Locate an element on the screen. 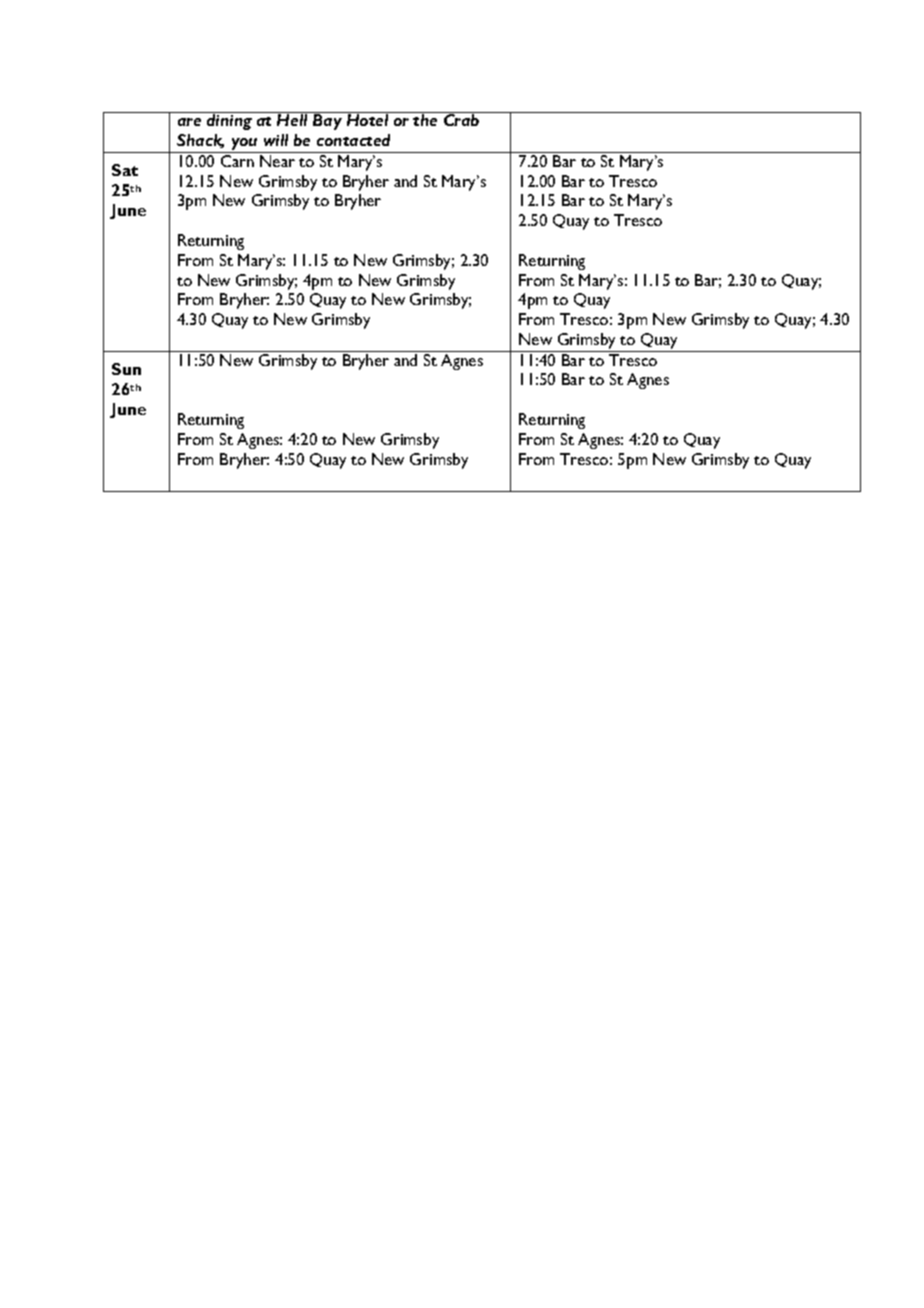 This screenshot has width=924, height=1308. Sat is located at coordinates (125, 170).
